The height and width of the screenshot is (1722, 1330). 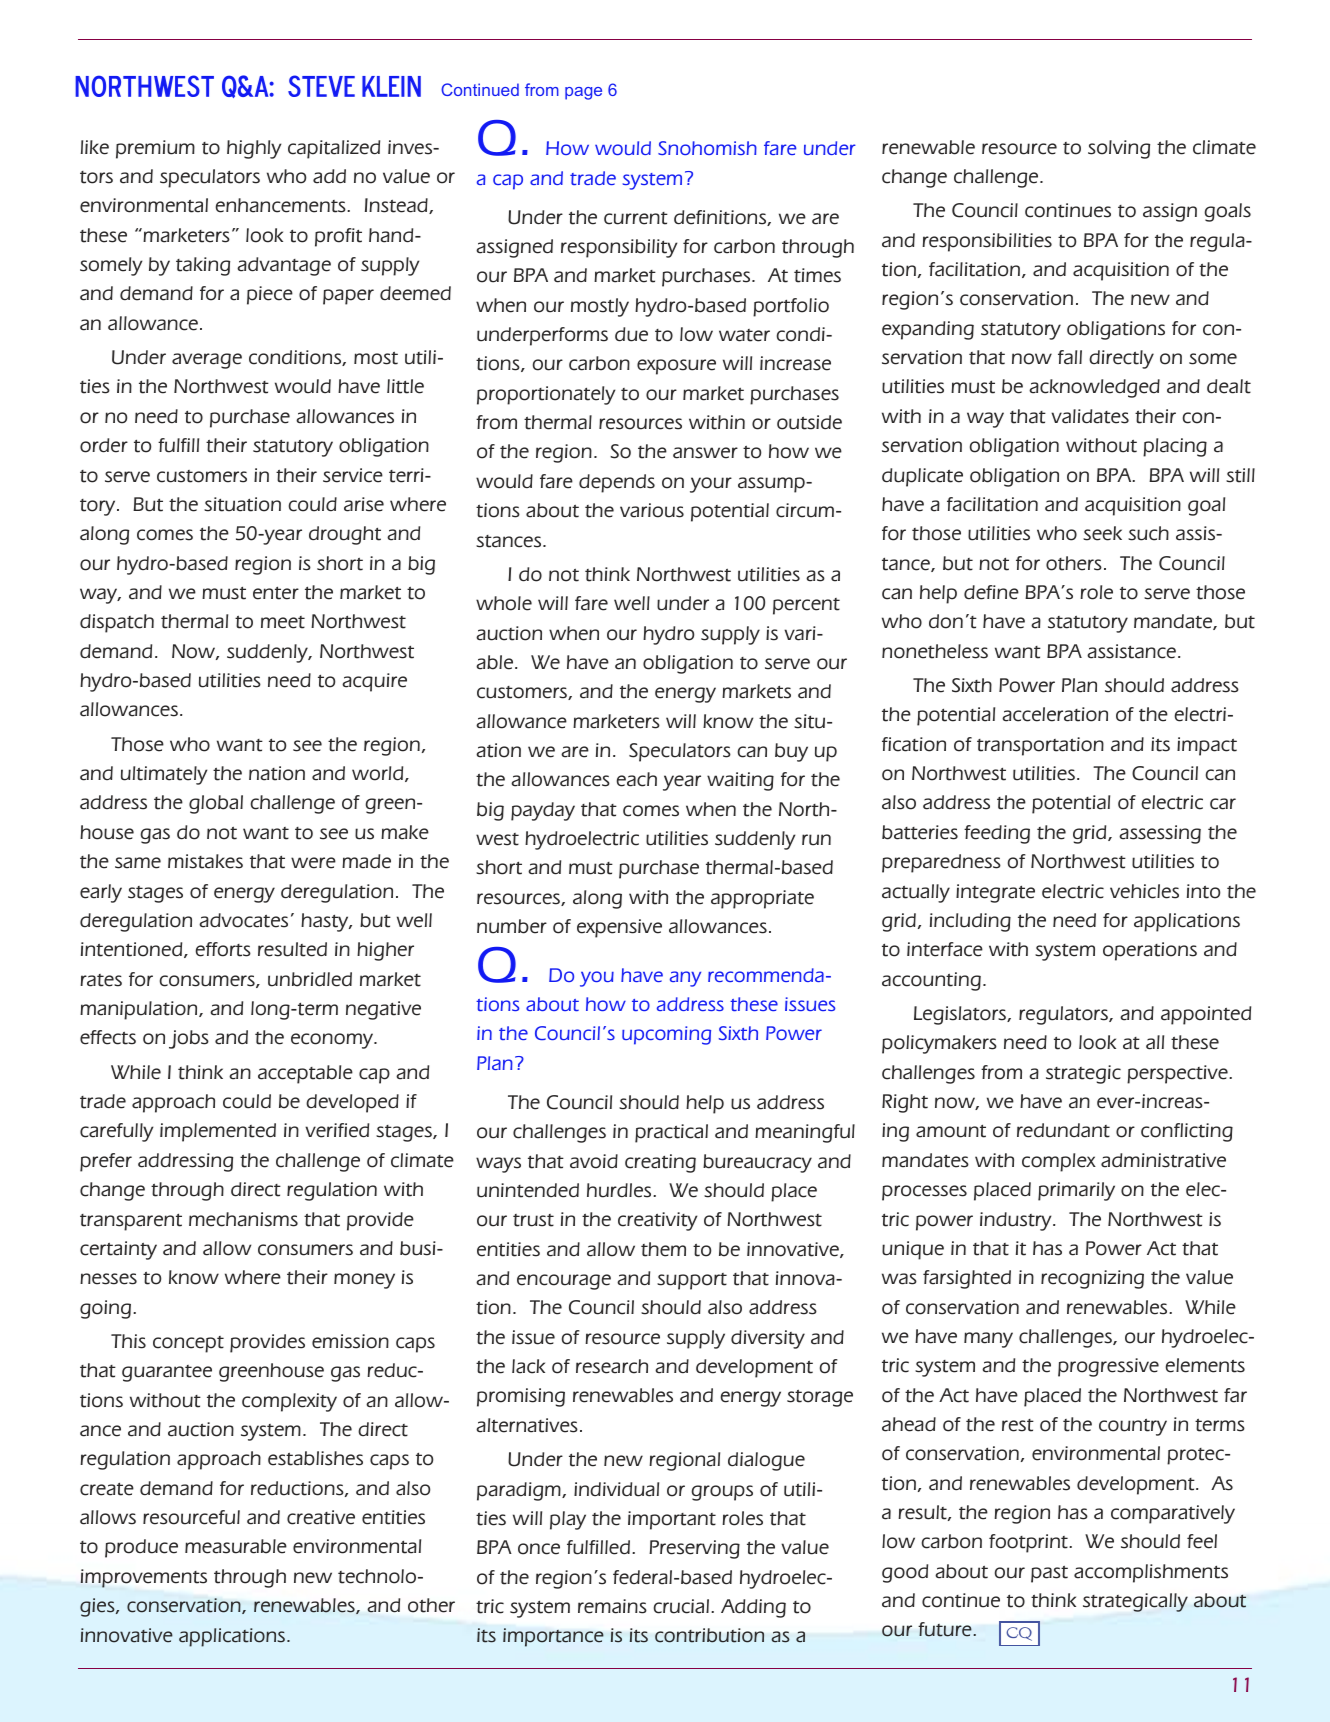 What do you see at coordinates (353, 475) in the screenshot?
I see `service` at bounding box center [353, 475].
